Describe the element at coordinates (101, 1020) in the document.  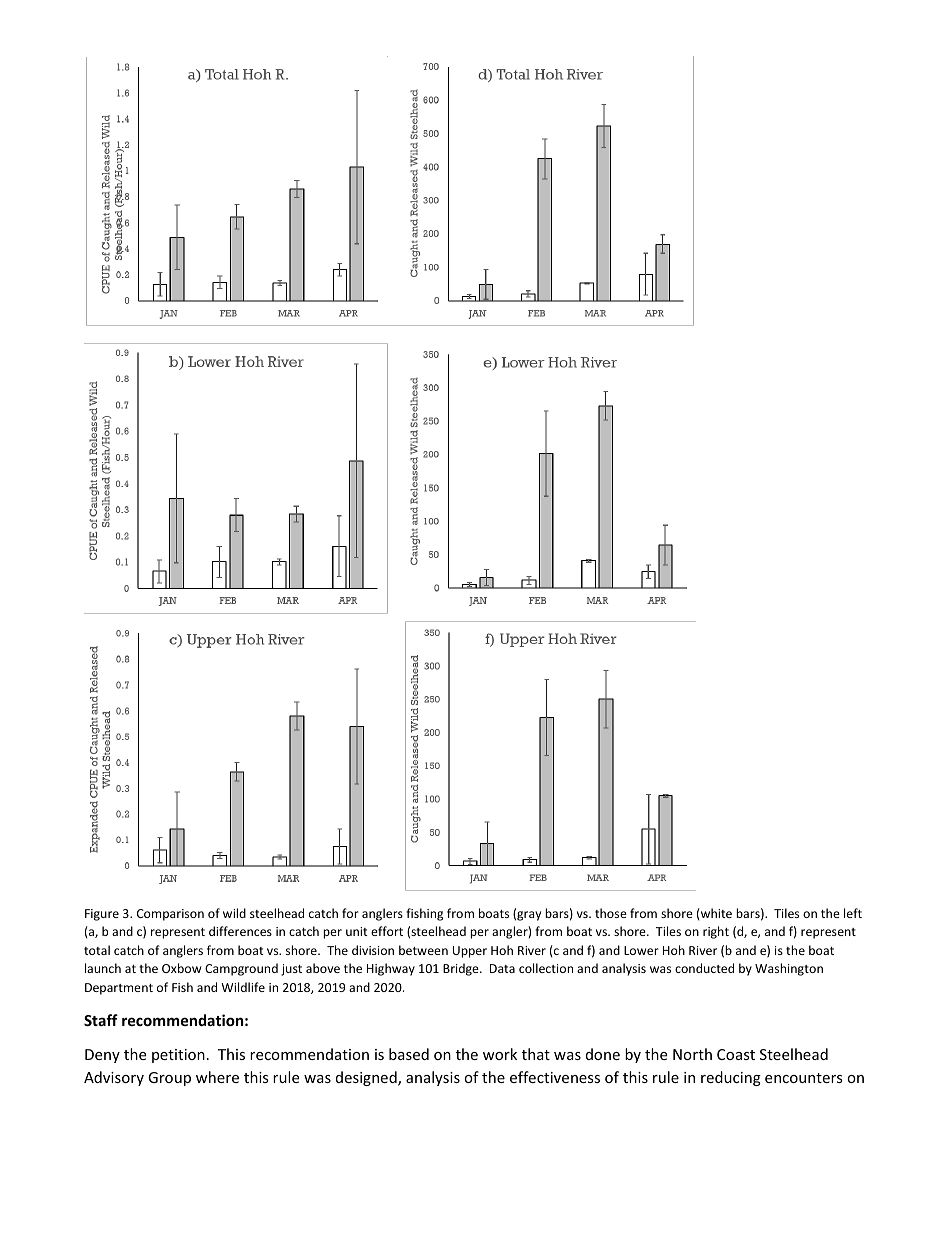
I see `Staff` at that location.
